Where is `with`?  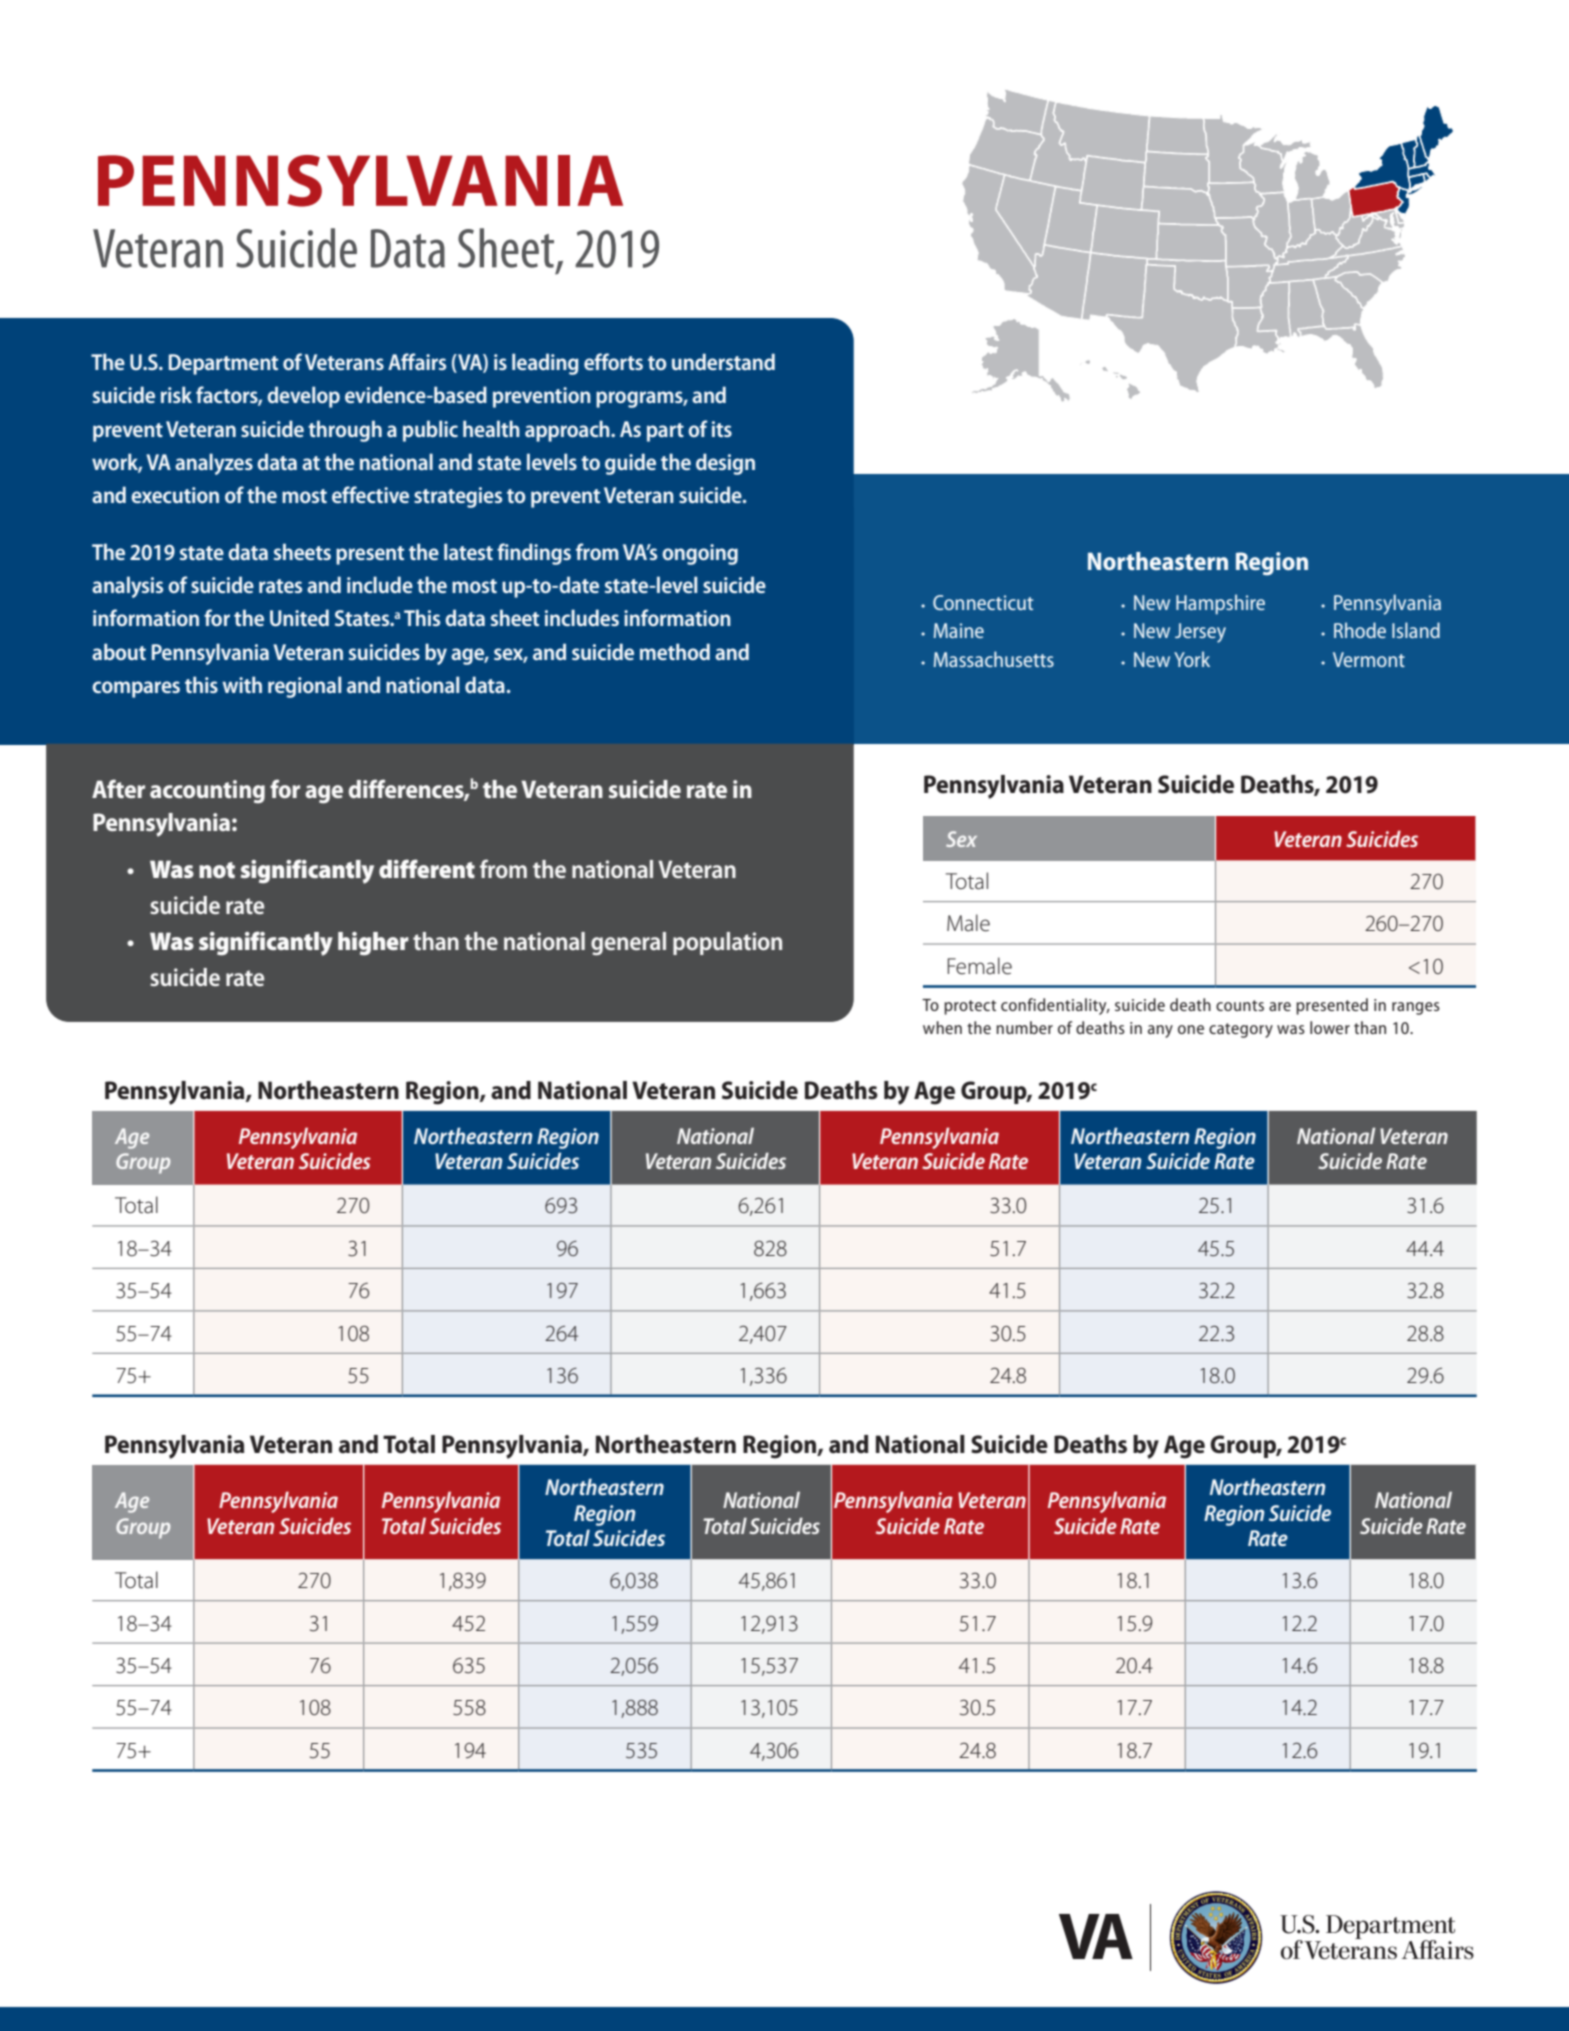
with is located at coordinates (242, 684).
